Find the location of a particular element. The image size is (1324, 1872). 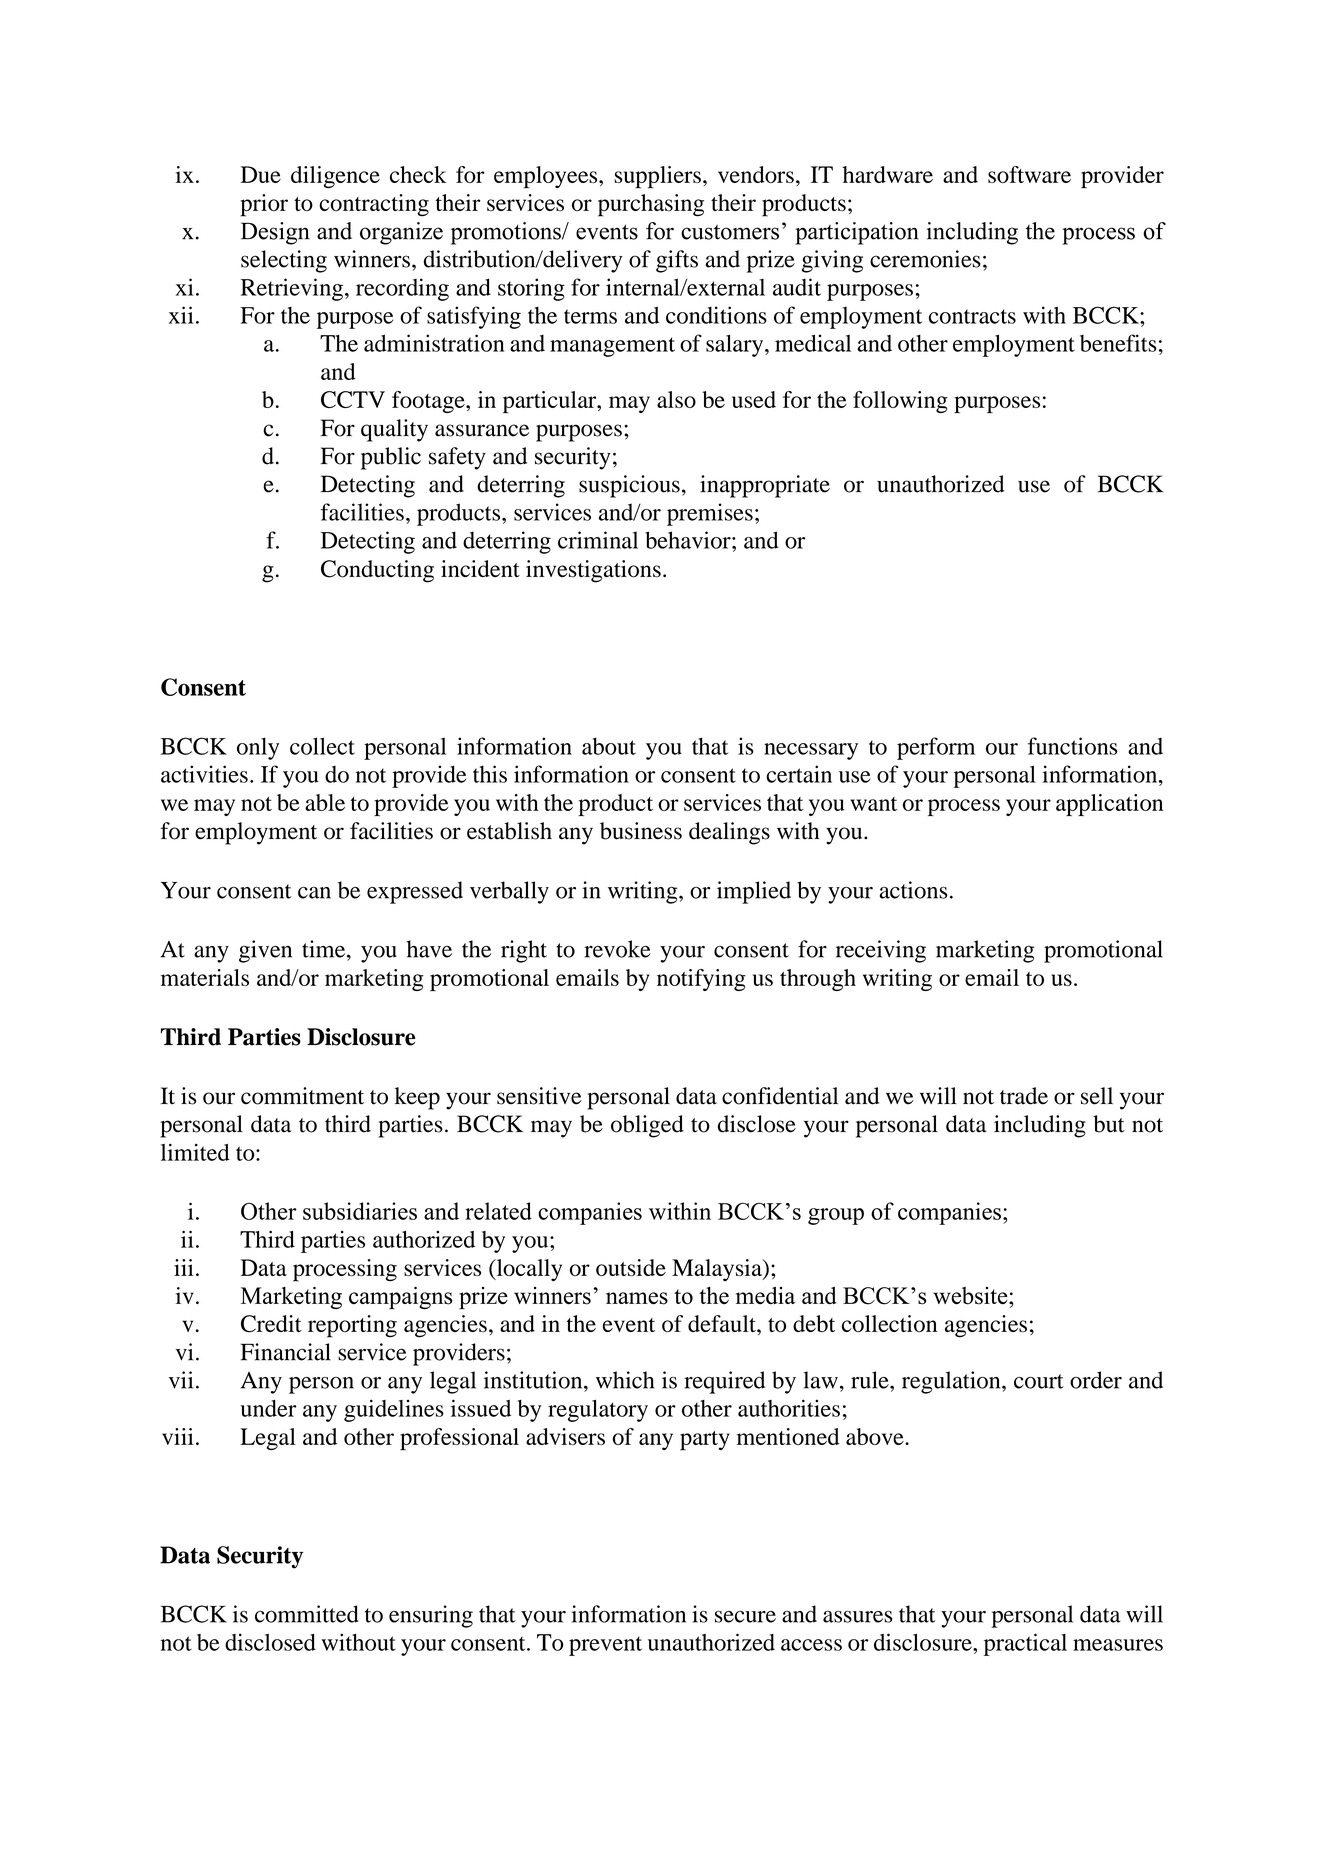

only is located at coordinates (258, 748).
